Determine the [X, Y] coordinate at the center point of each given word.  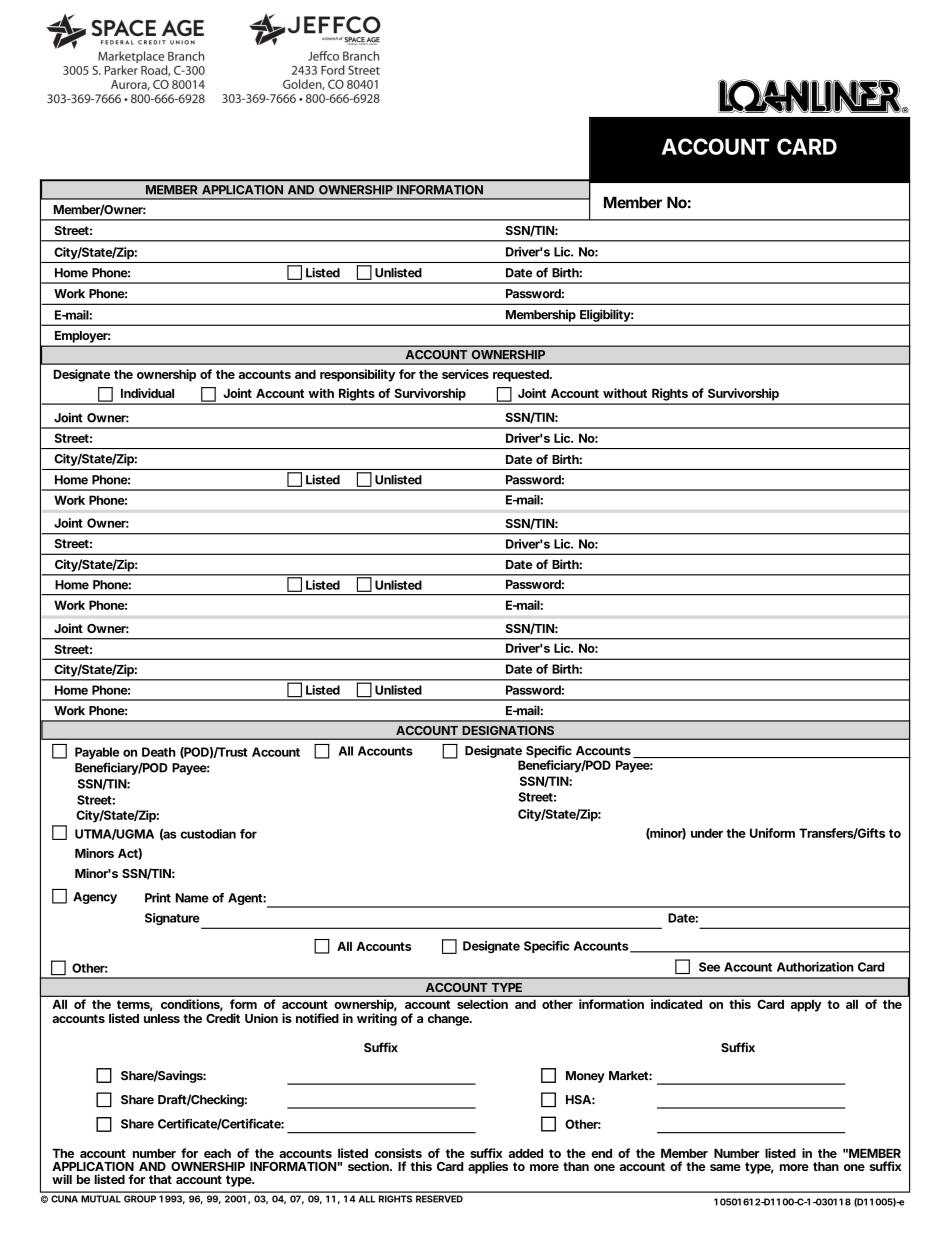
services [465, 374]
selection [482, 1004]
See [709, 967]
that [160, 1179]
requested [522, 376]
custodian [208, 834]
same [725, 1167]
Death [159, 752]
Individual [147, 393]
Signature [174, 920]
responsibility [357, 375]
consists [398, 1153]
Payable [97, 753]
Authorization [815, 967]
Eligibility [606, 315]
